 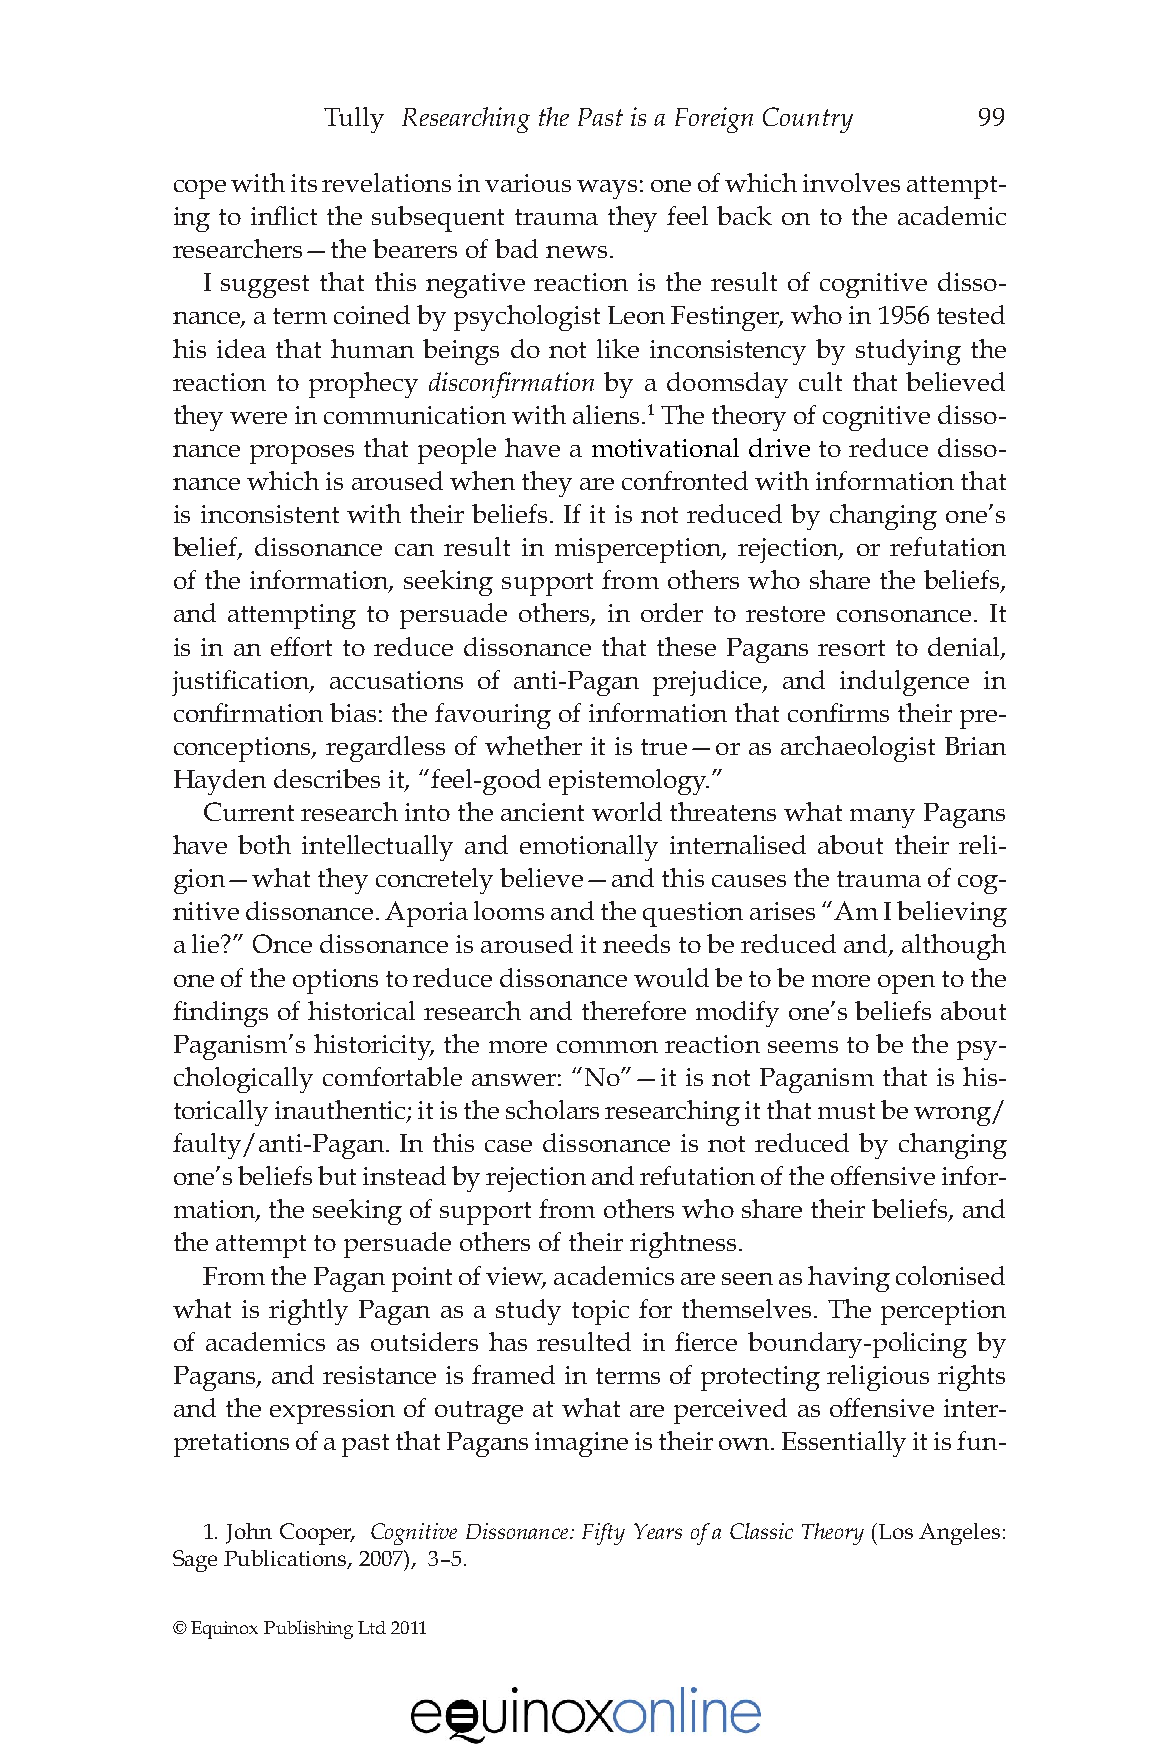 I want to click on scholars, so click(x=552, y=1109).
